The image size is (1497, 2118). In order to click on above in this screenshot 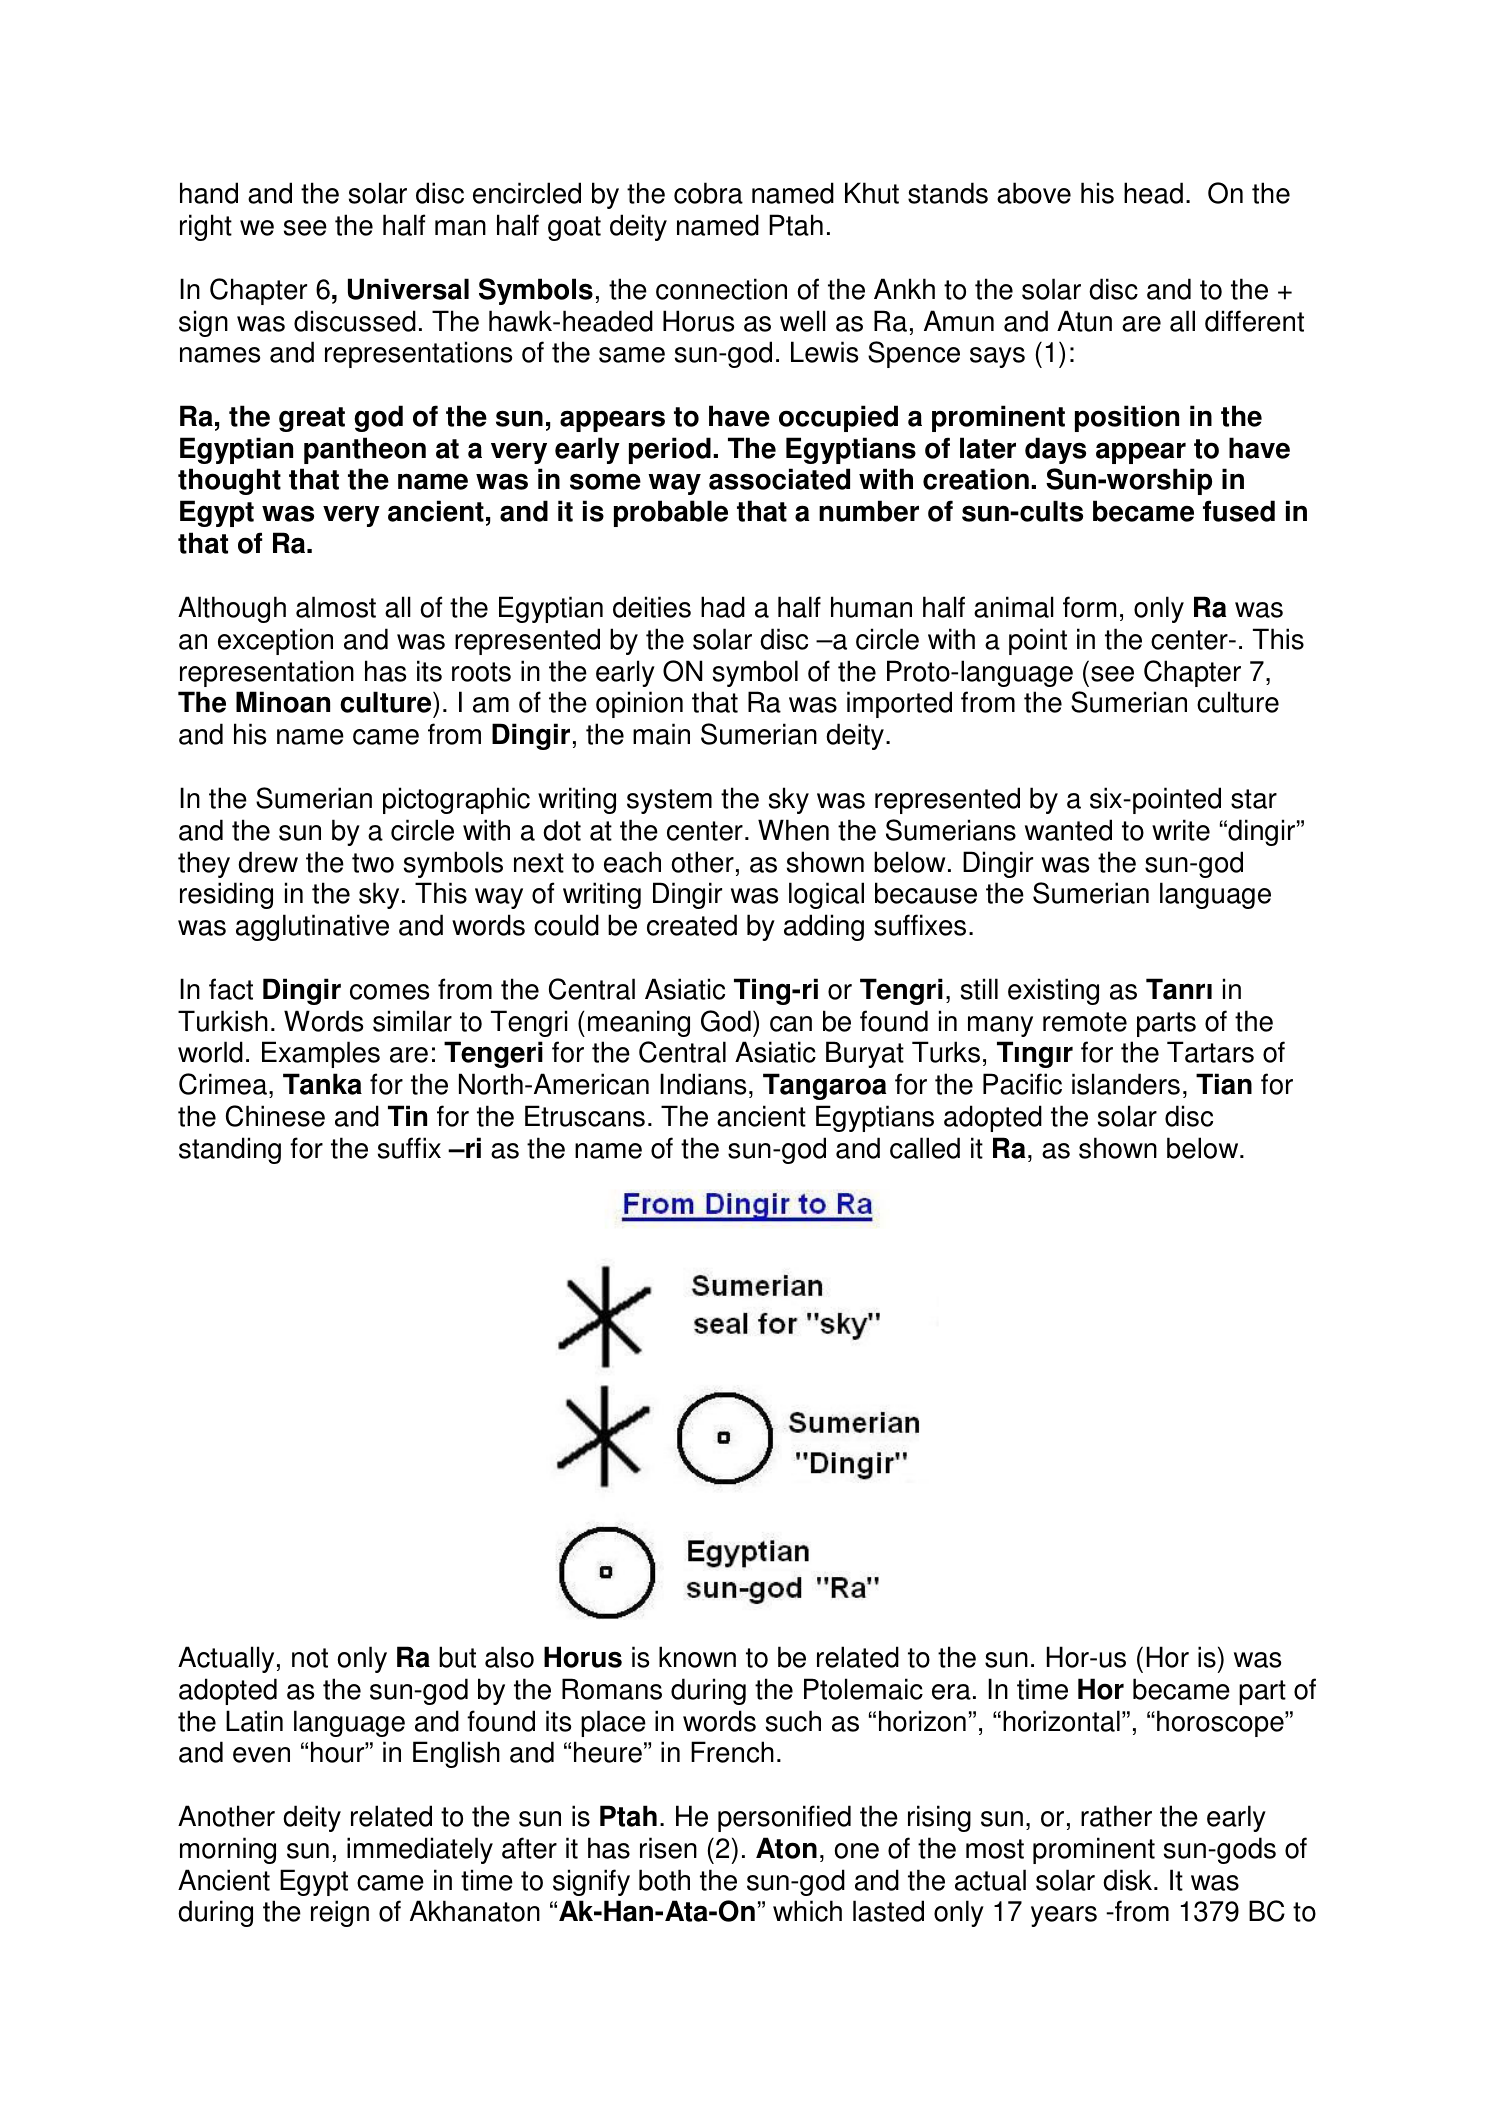, I will do `click(1034, 193)`.
